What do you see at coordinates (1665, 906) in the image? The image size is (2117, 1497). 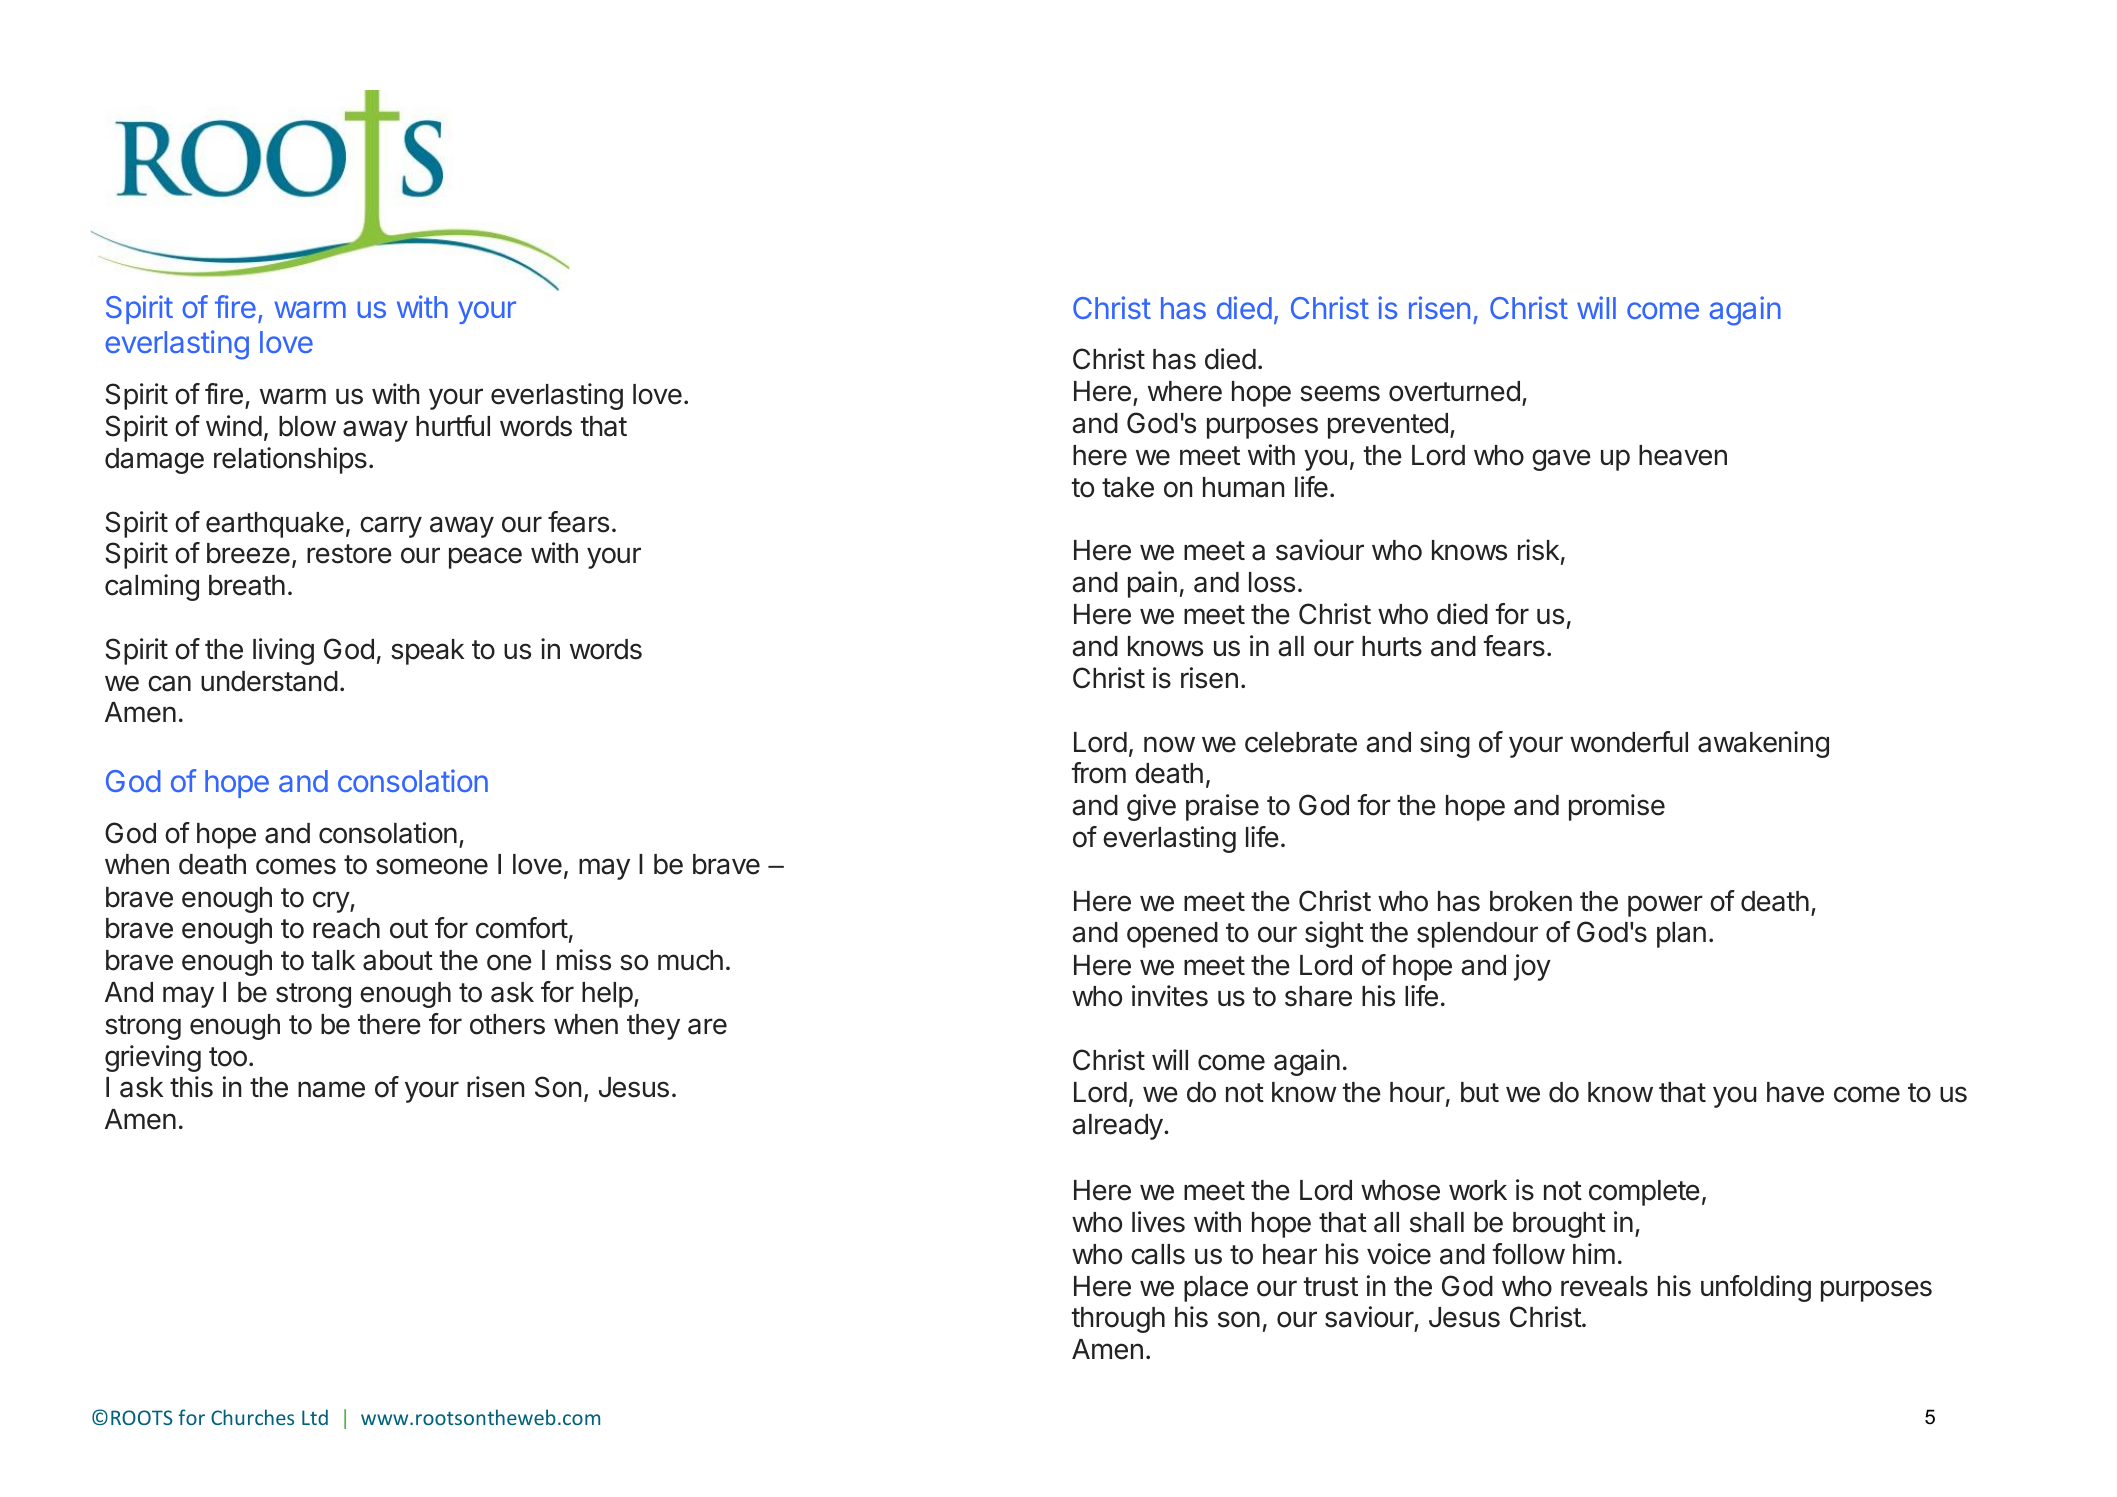 I see `power` at bounding box center [1665, 906].
